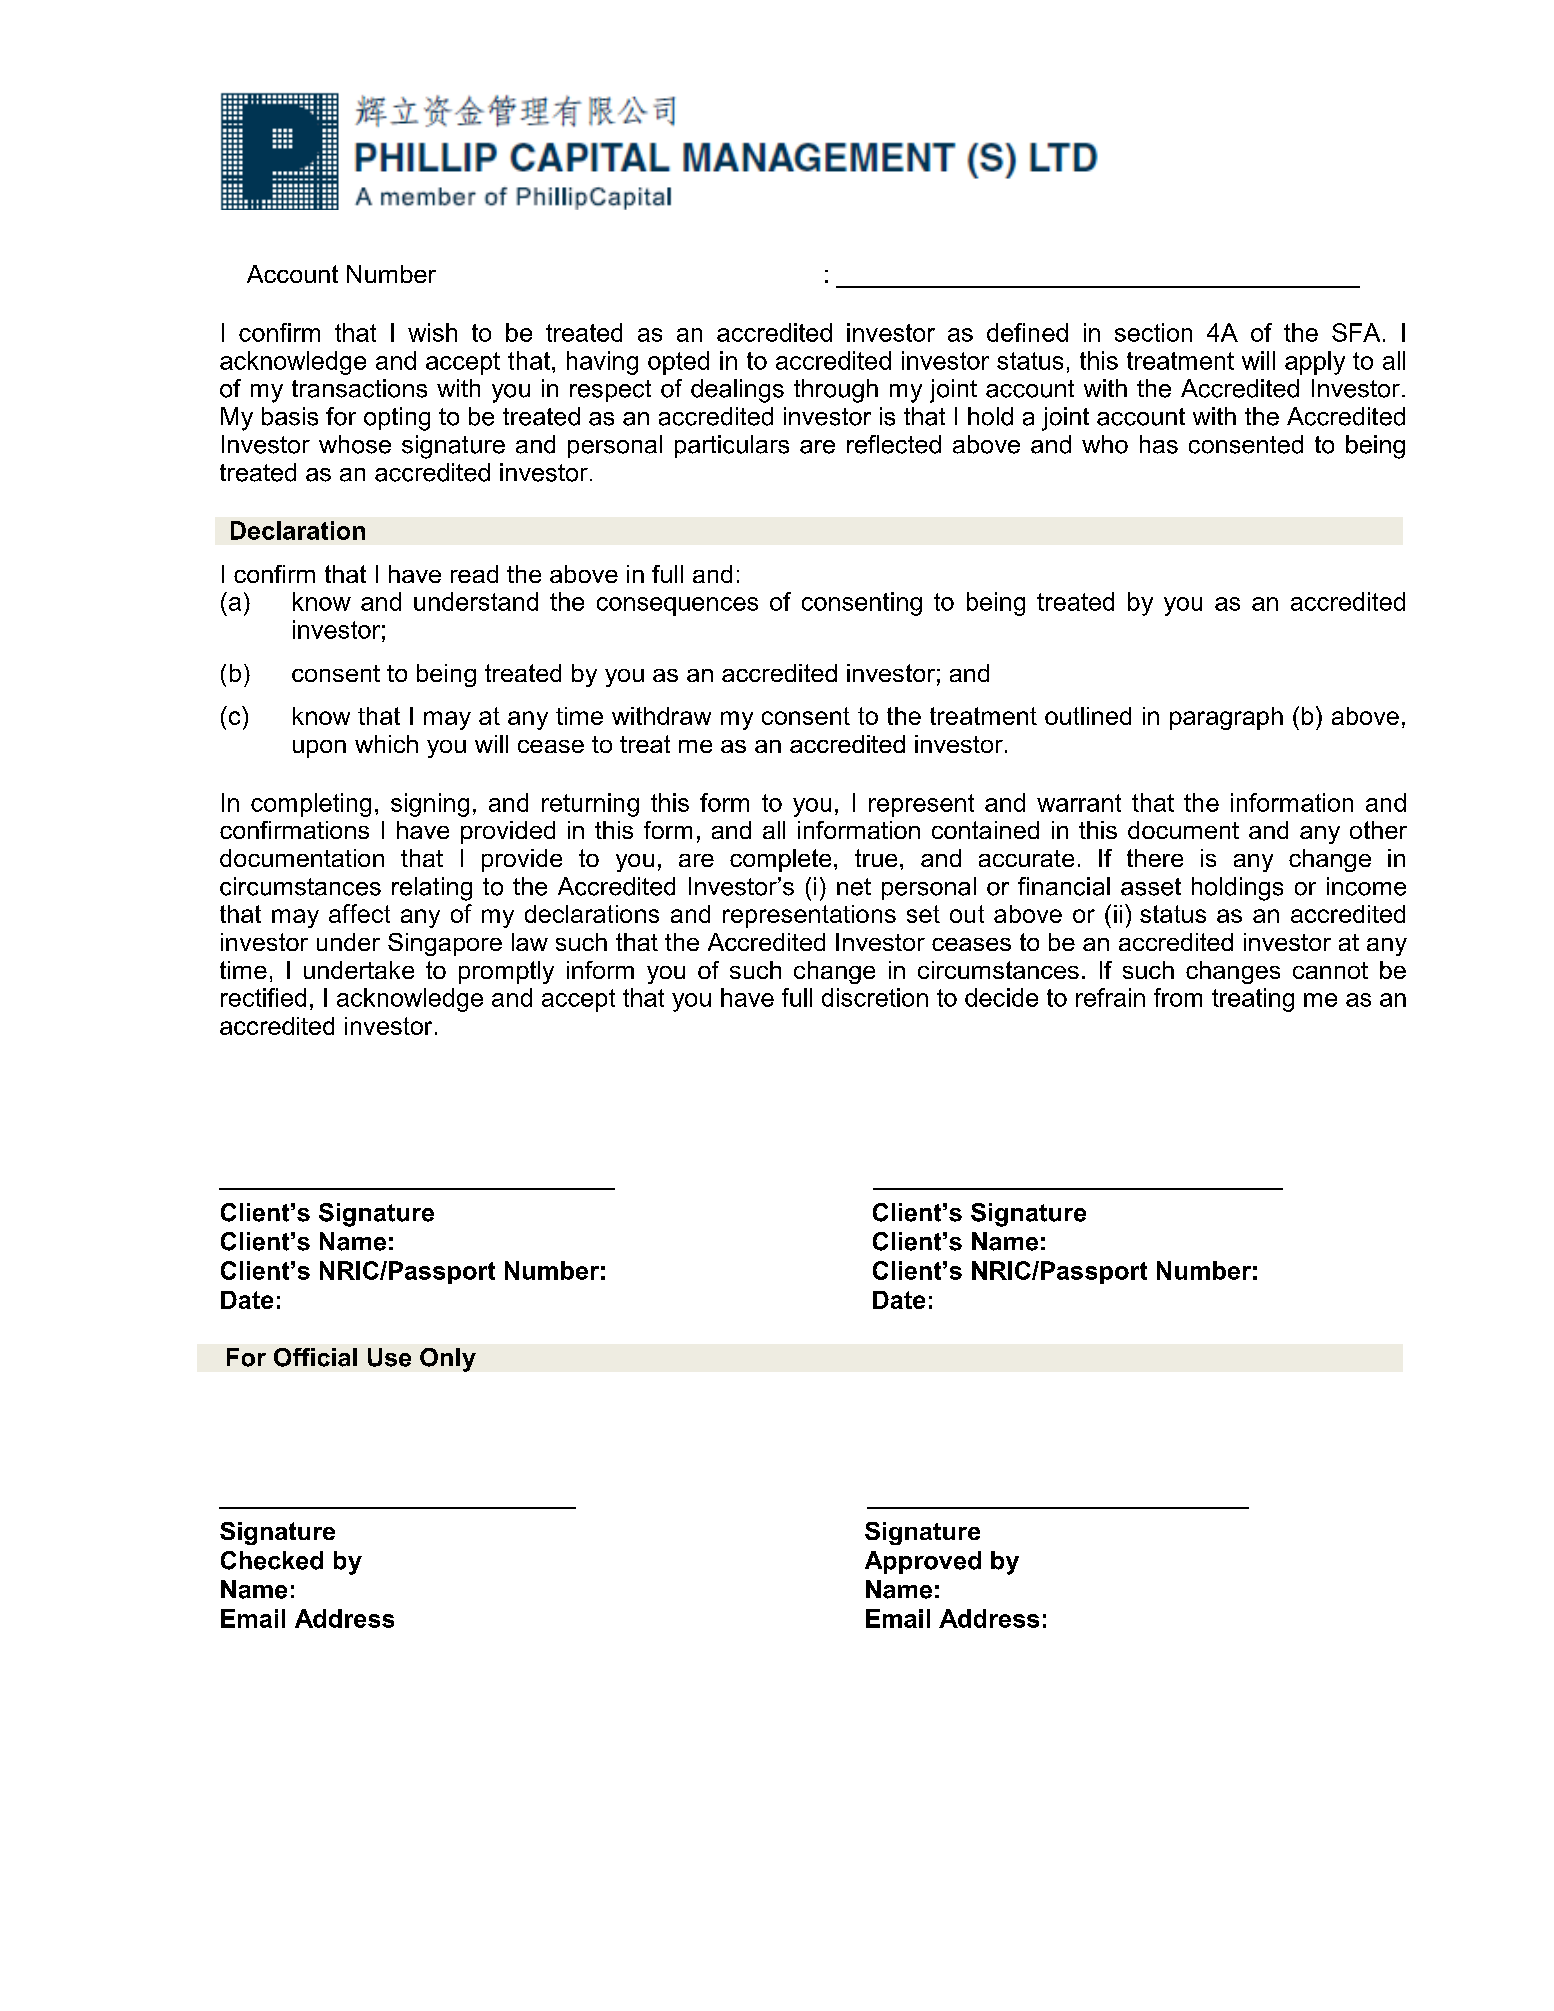 This screenshot has width=1554, height=2011. What do you see at coordinates (272, 1560) in the screenshot?
I see `Checked` at bounding box center [272, 1560].
